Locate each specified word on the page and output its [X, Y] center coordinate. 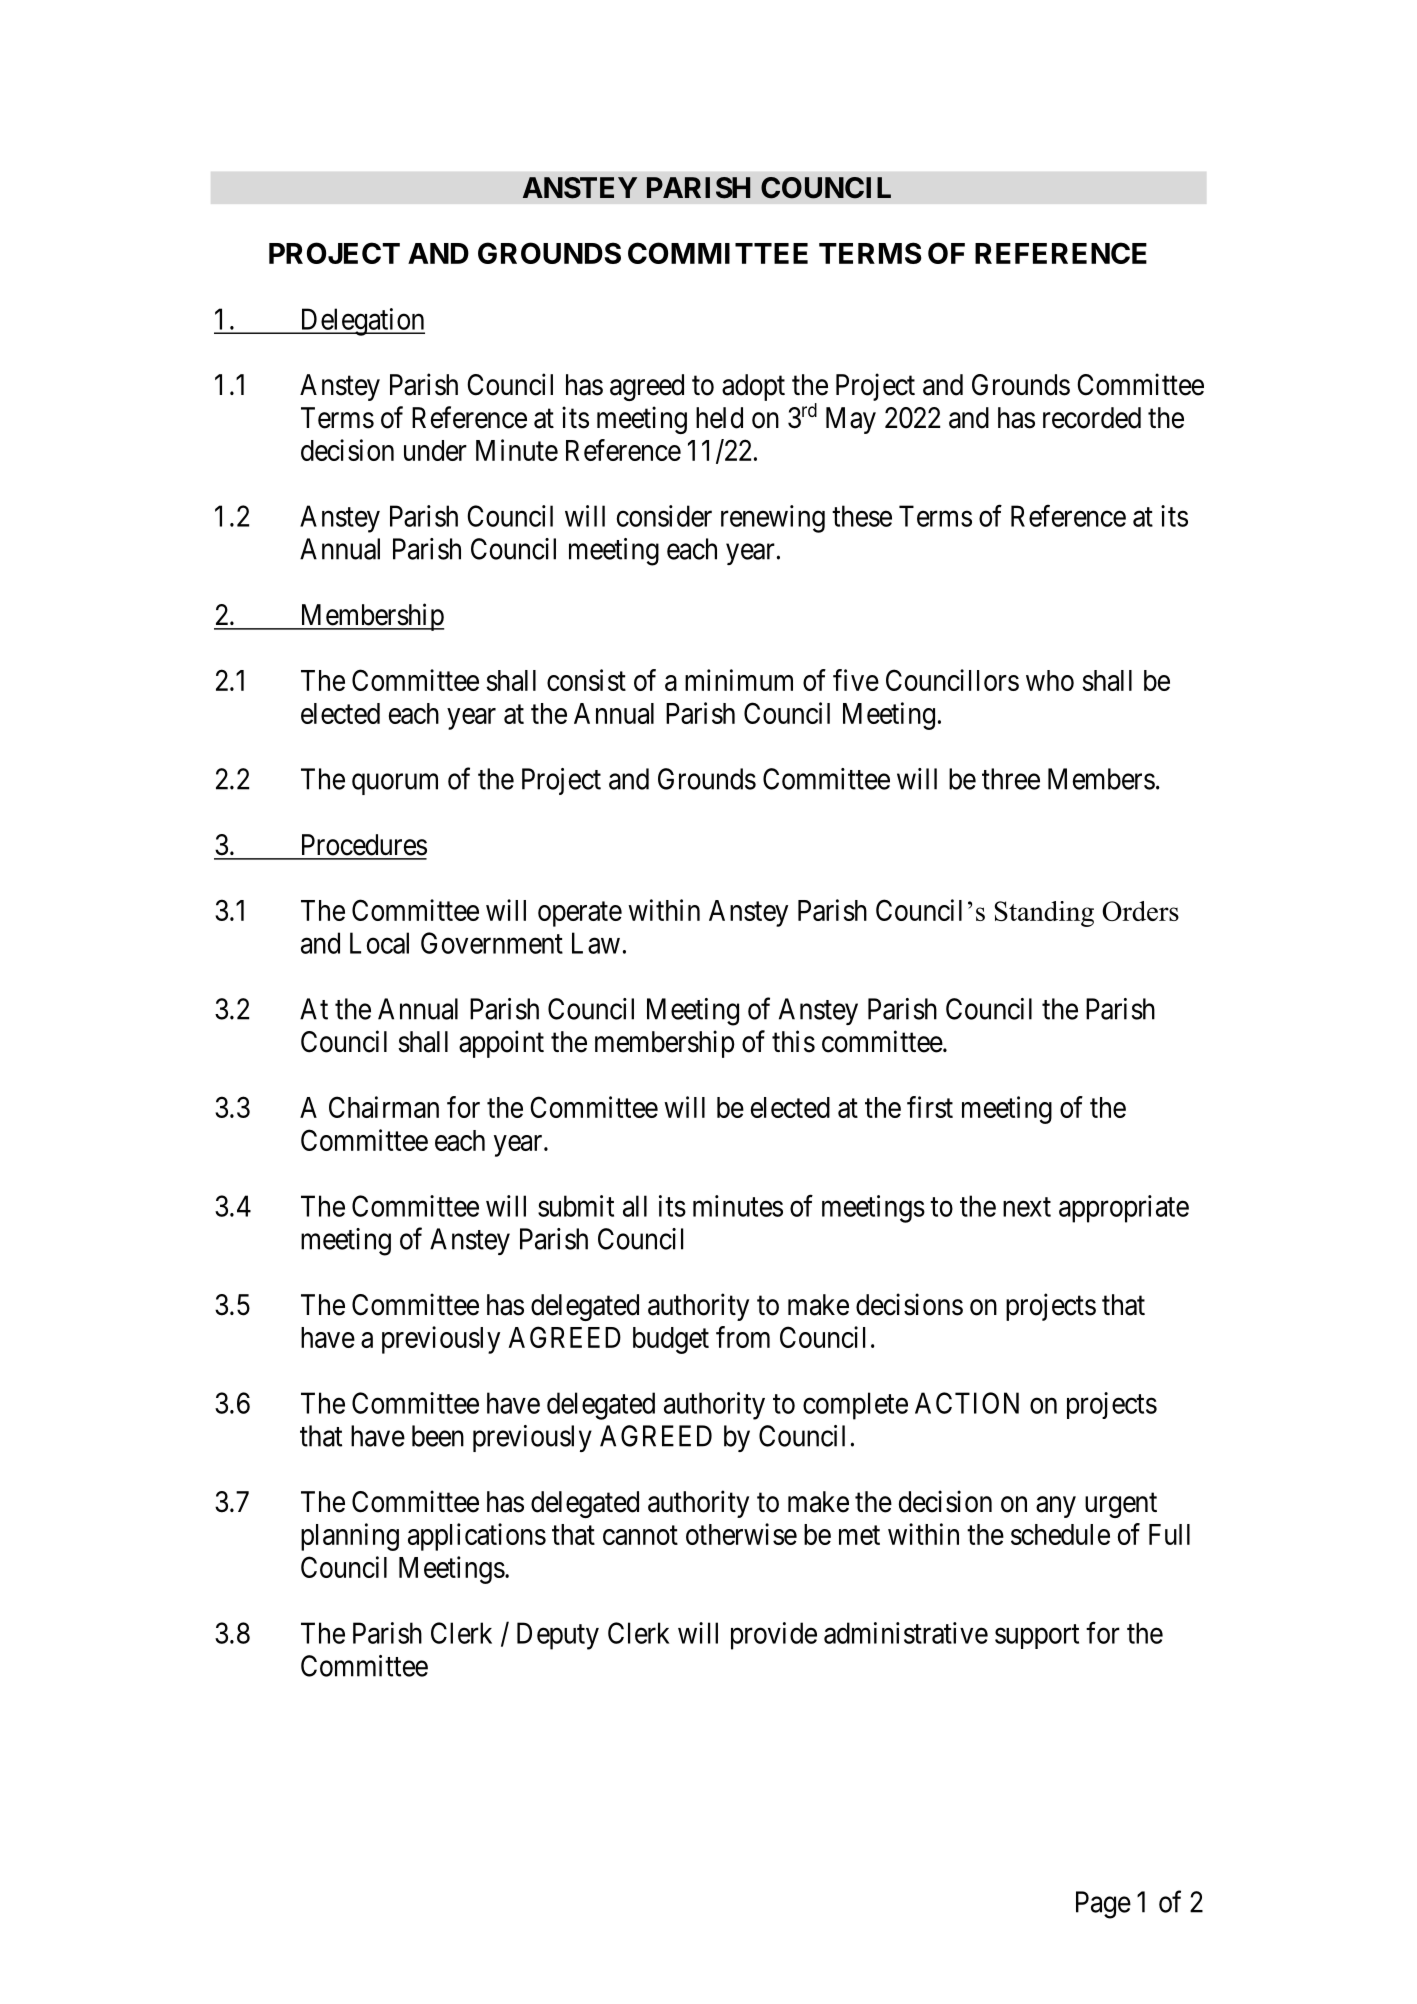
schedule [1060, 1534]
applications [477, 1537]
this [793, 1041]
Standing [1044, 914]
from [743, 1337]
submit [576, 1206]
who [1050, 680]
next [1027, 1207]
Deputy [558, 1636]
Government [492, 943]
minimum [739, 680]
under [435, 450]
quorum [395, 784]
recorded [1092, 418]
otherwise [741, 1534]
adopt [753, 387]
